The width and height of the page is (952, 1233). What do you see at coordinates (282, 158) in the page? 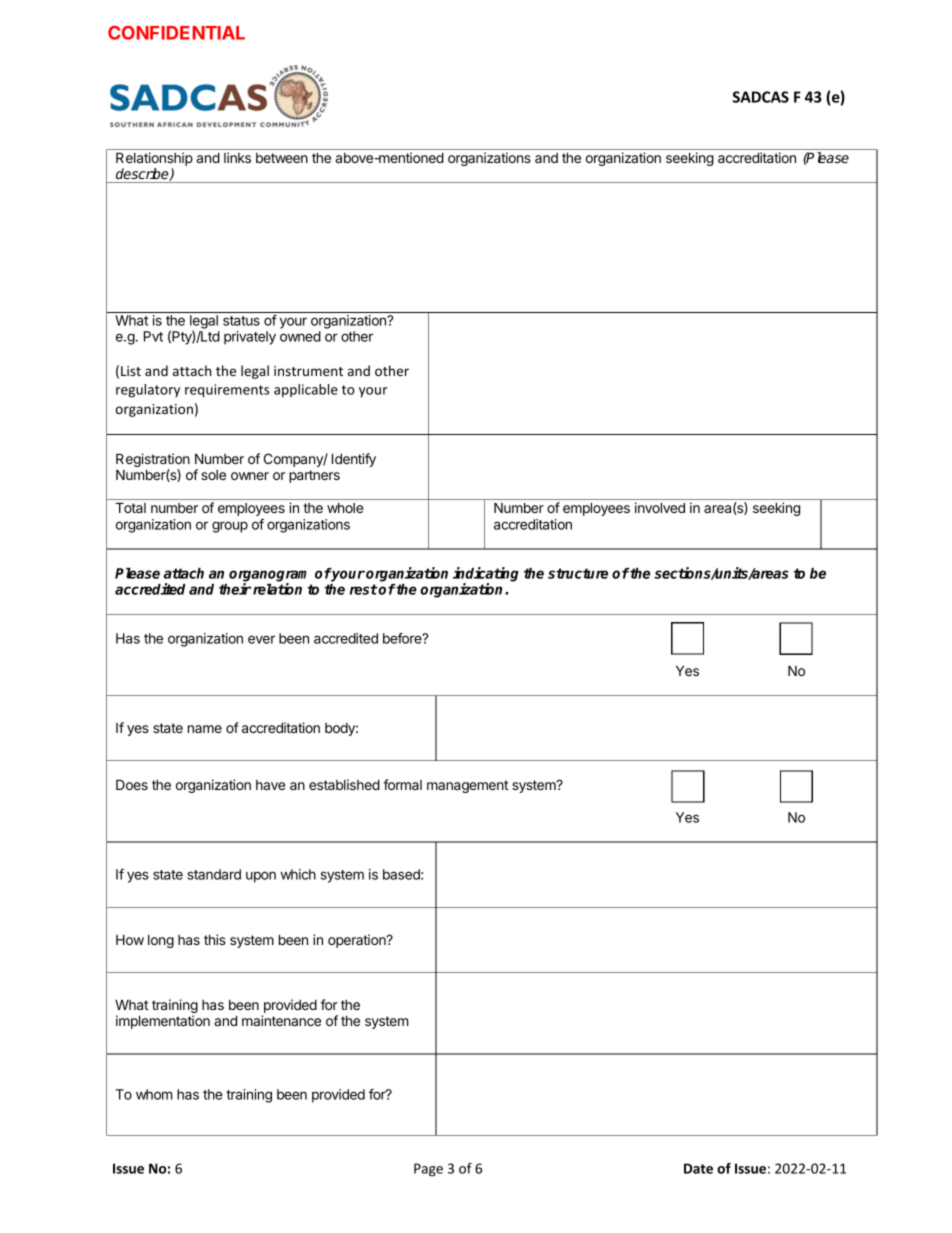
I see `between` at bounding box center [282, 158].
